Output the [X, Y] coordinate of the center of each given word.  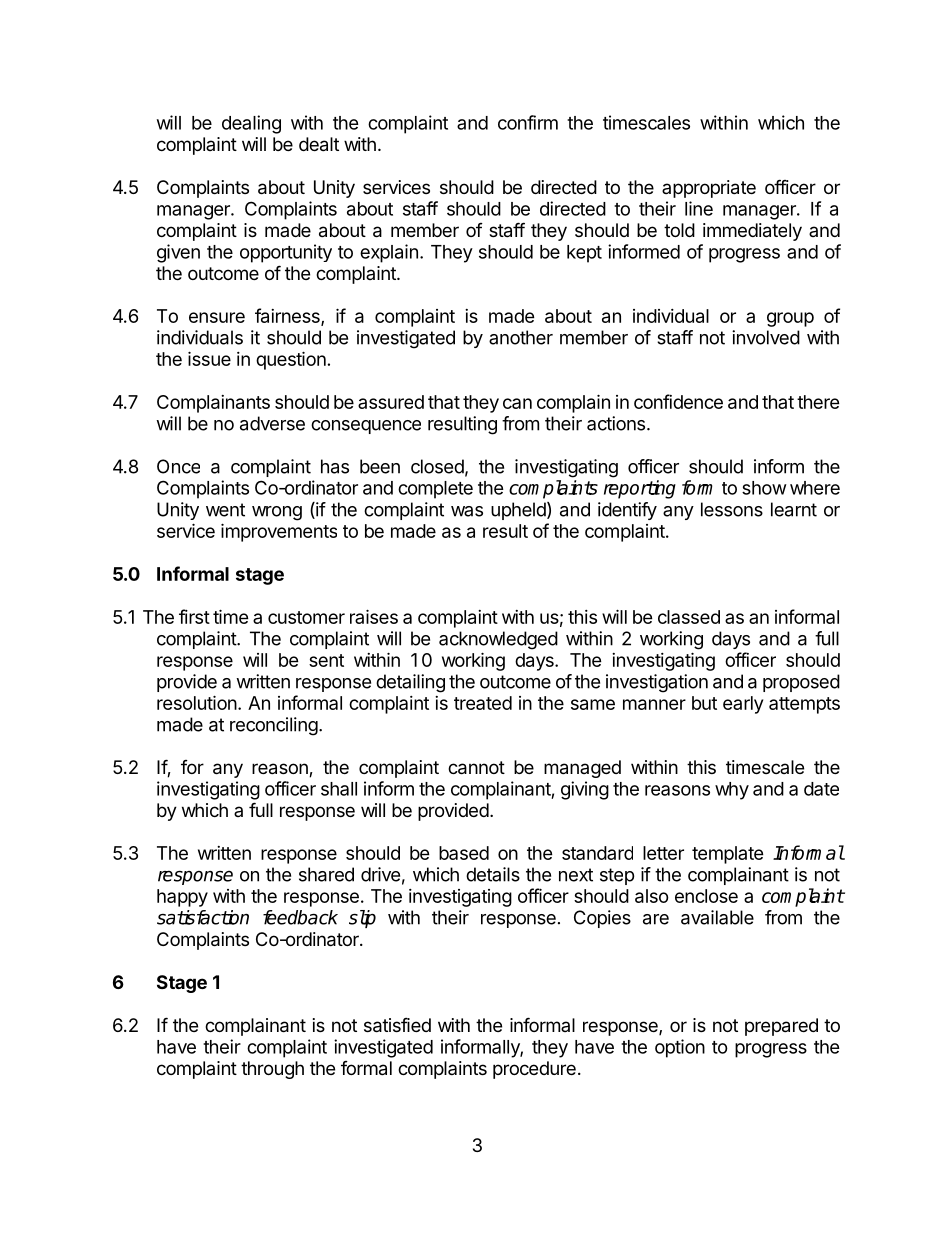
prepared [781, 1027]
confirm [528, 122]
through [272, 1070]
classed [689, 617]
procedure [534, 1070]
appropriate [709, 189]
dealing [251, 124]
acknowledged [498, 640]
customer [306, 617]
